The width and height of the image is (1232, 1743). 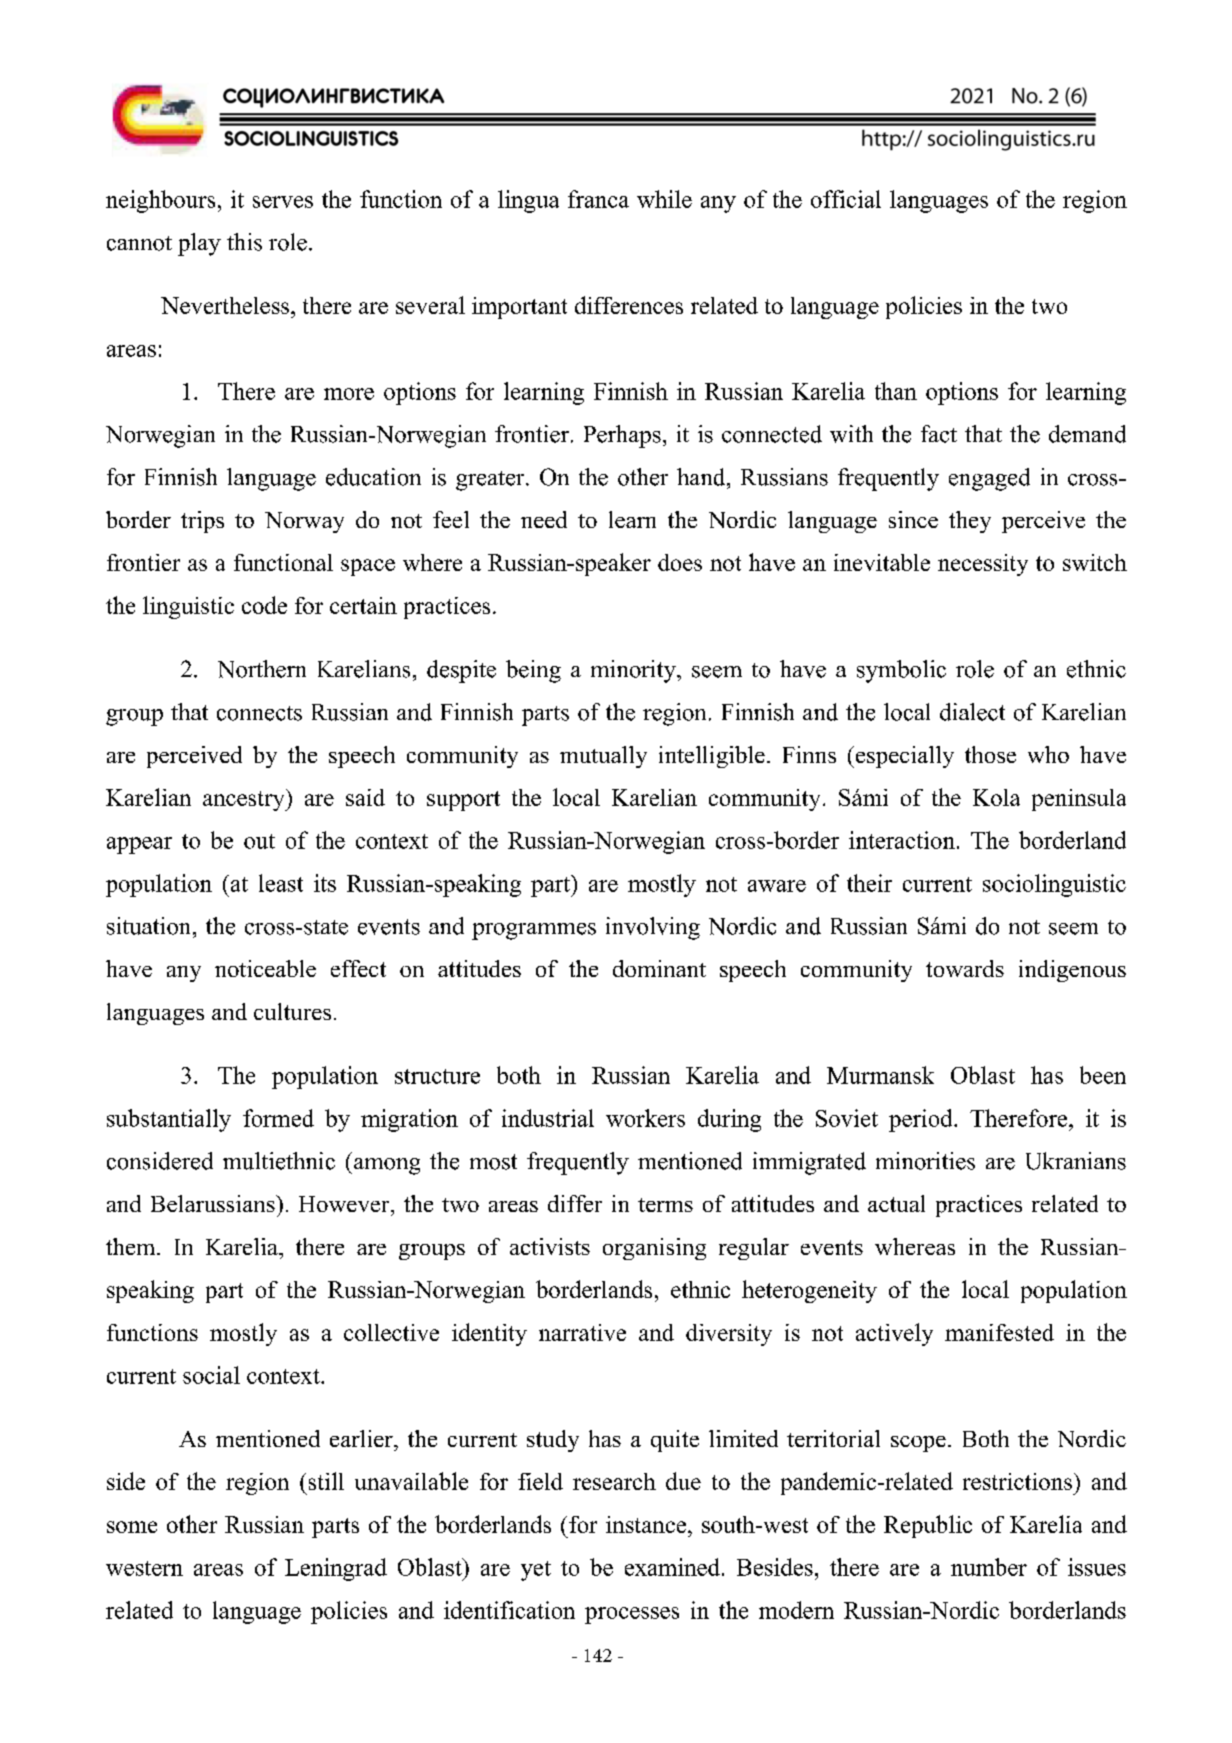 What do you see at coordinates (672, 1567) in the image?
I see `examined` at bounding box center [672, 1567].
